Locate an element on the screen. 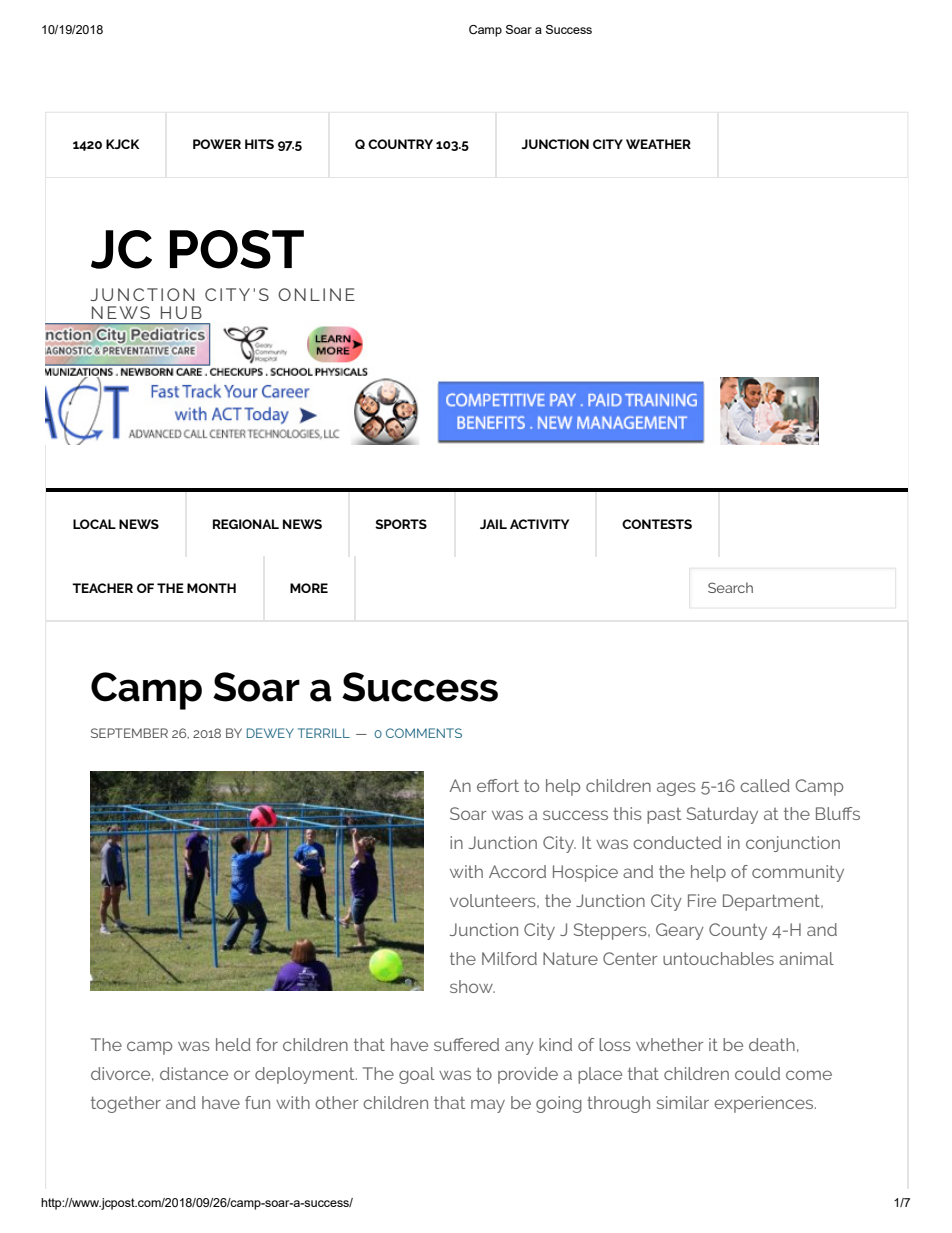  REGIONAL is located at coordinates (246, 524).
